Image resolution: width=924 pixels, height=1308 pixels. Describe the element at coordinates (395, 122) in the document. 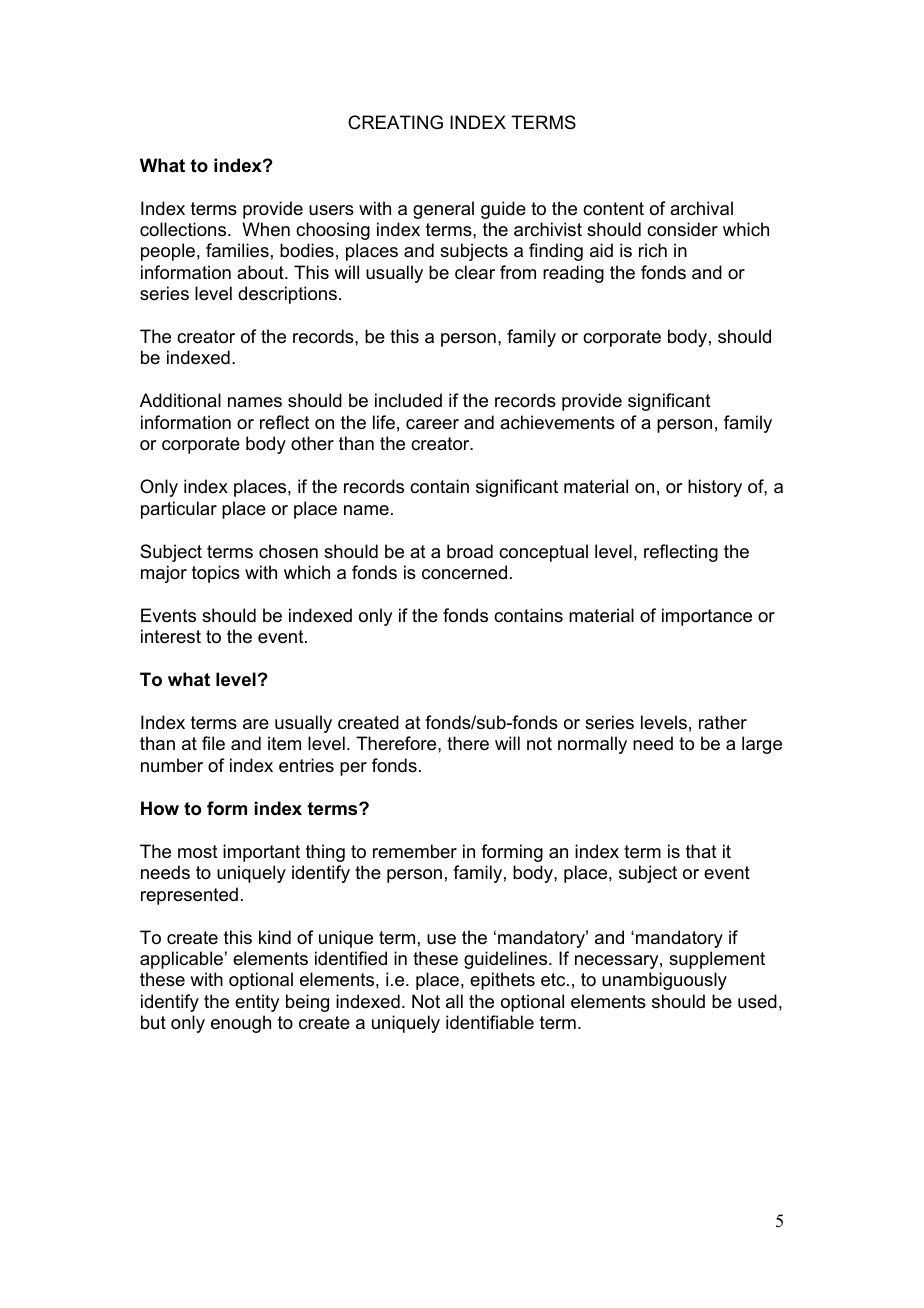

I see `CREATING` at that location.
